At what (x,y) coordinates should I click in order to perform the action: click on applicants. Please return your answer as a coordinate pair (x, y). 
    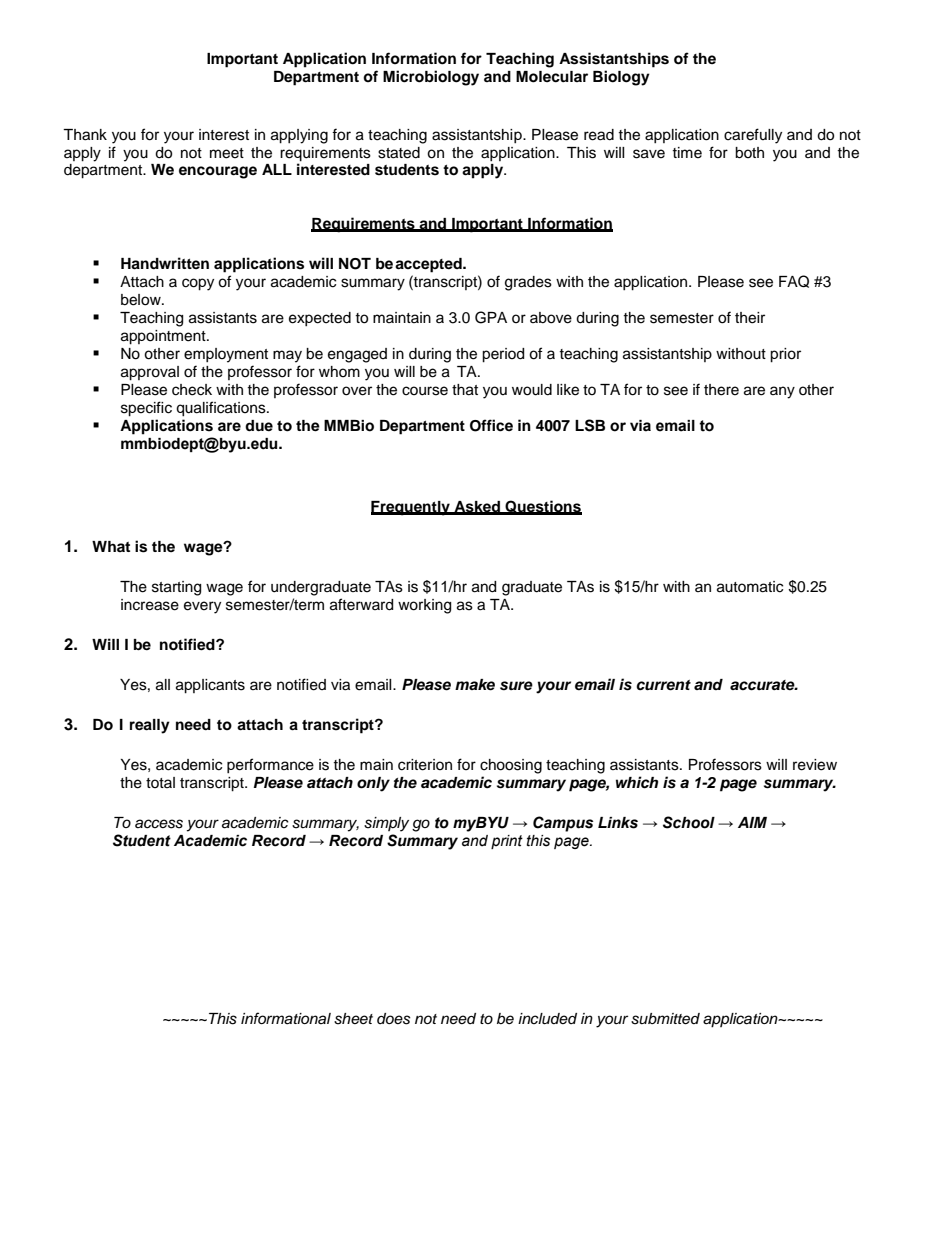
    Looking at the image, I should click on (210, 686).
